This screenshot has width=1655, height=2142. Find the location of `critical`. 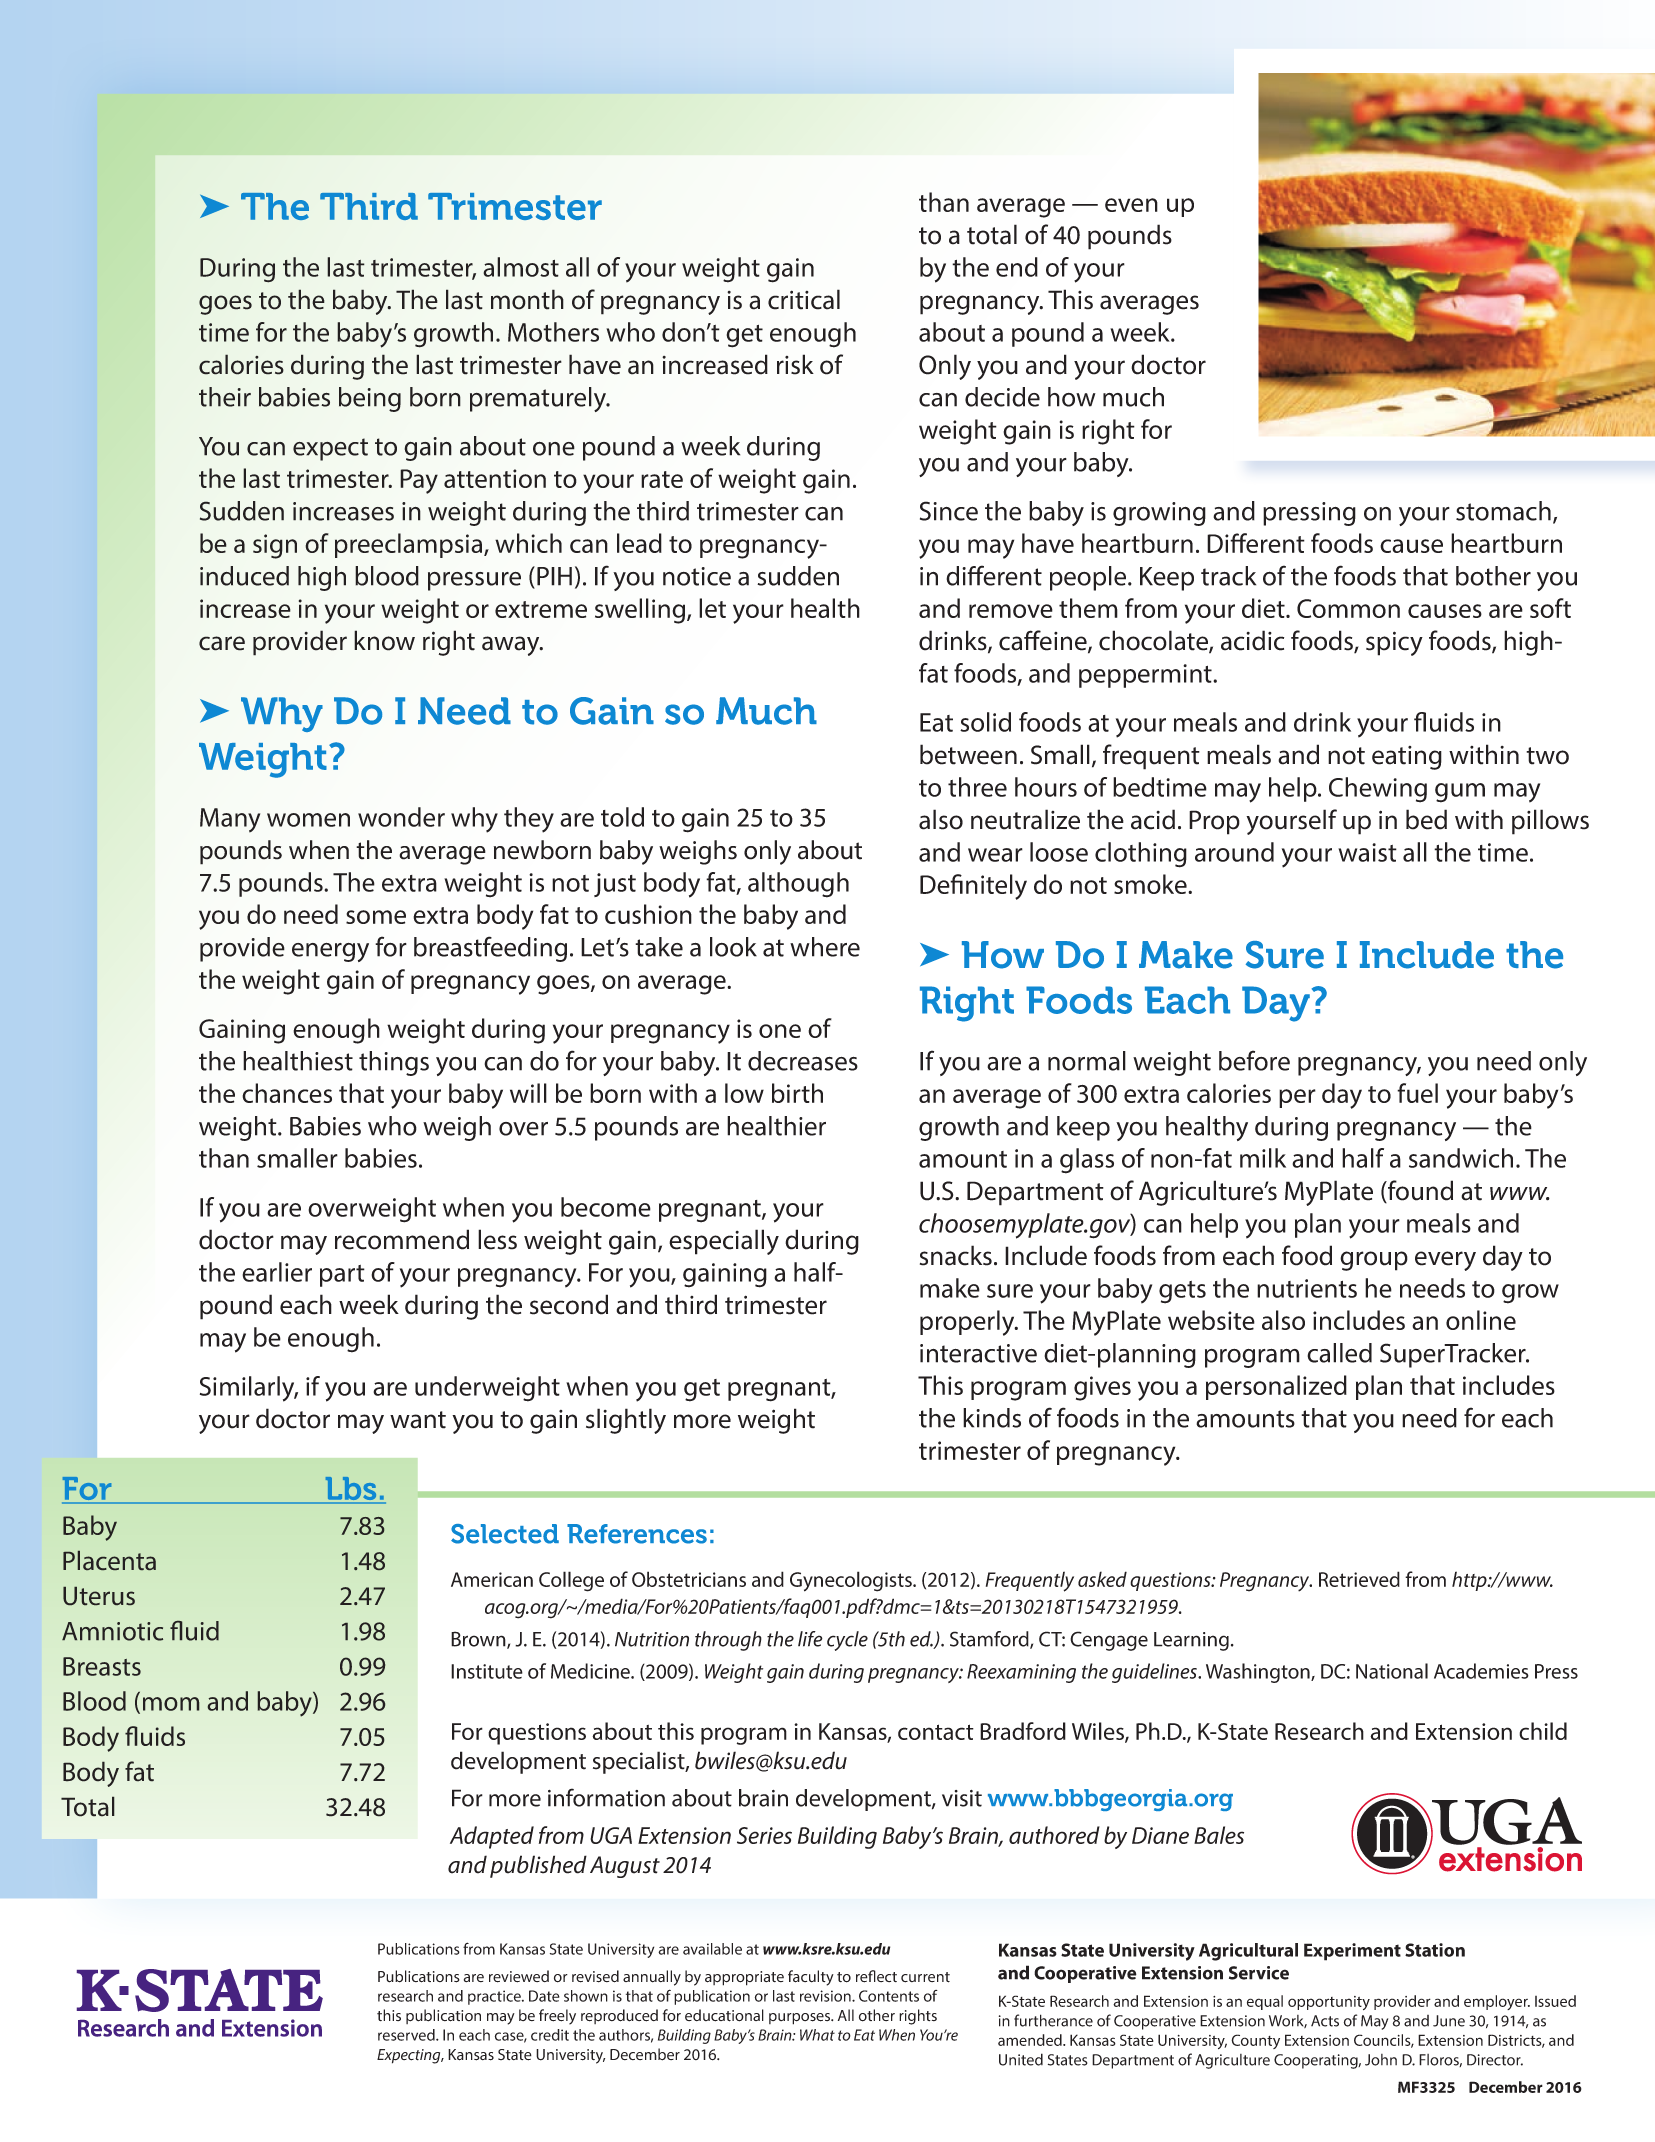

critical is located at coordinates (804, 299).
